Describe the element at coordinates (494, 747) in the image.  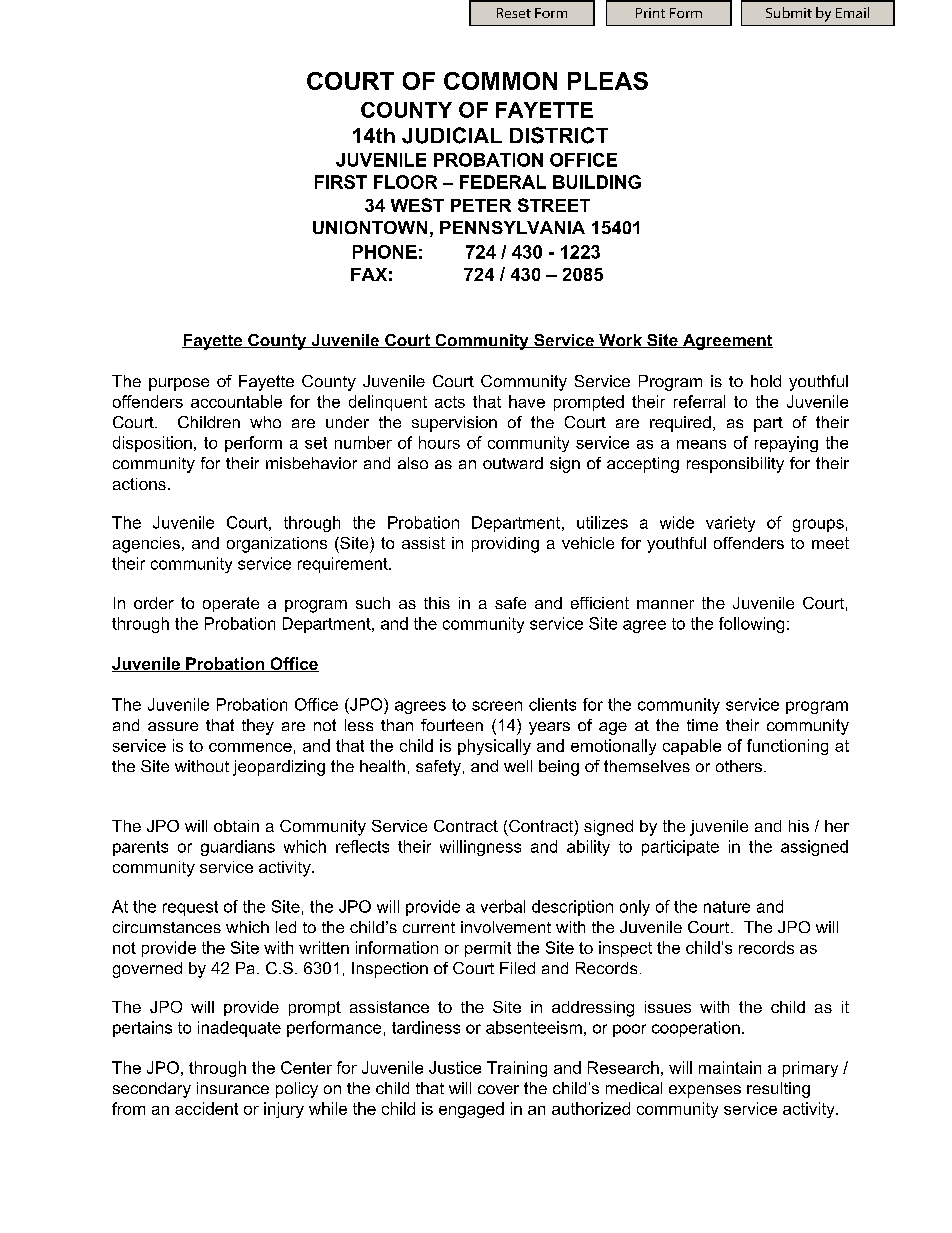
I see `physically` at that location.
